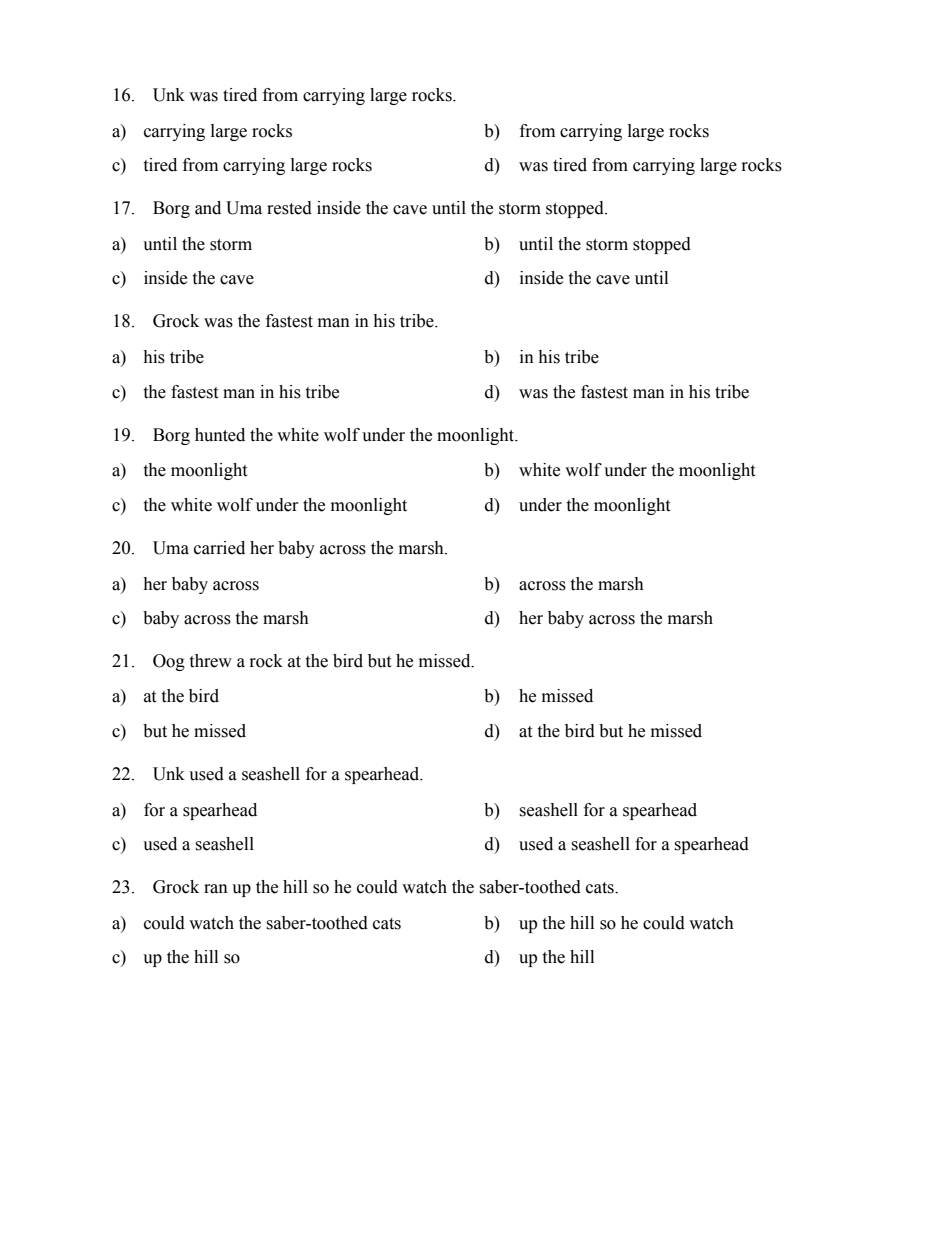 Image resolution: width=952 pixels, height=1233 pixels. Describe the element at coordinates (220, 435) in the page. I see `hunted` at that location.
